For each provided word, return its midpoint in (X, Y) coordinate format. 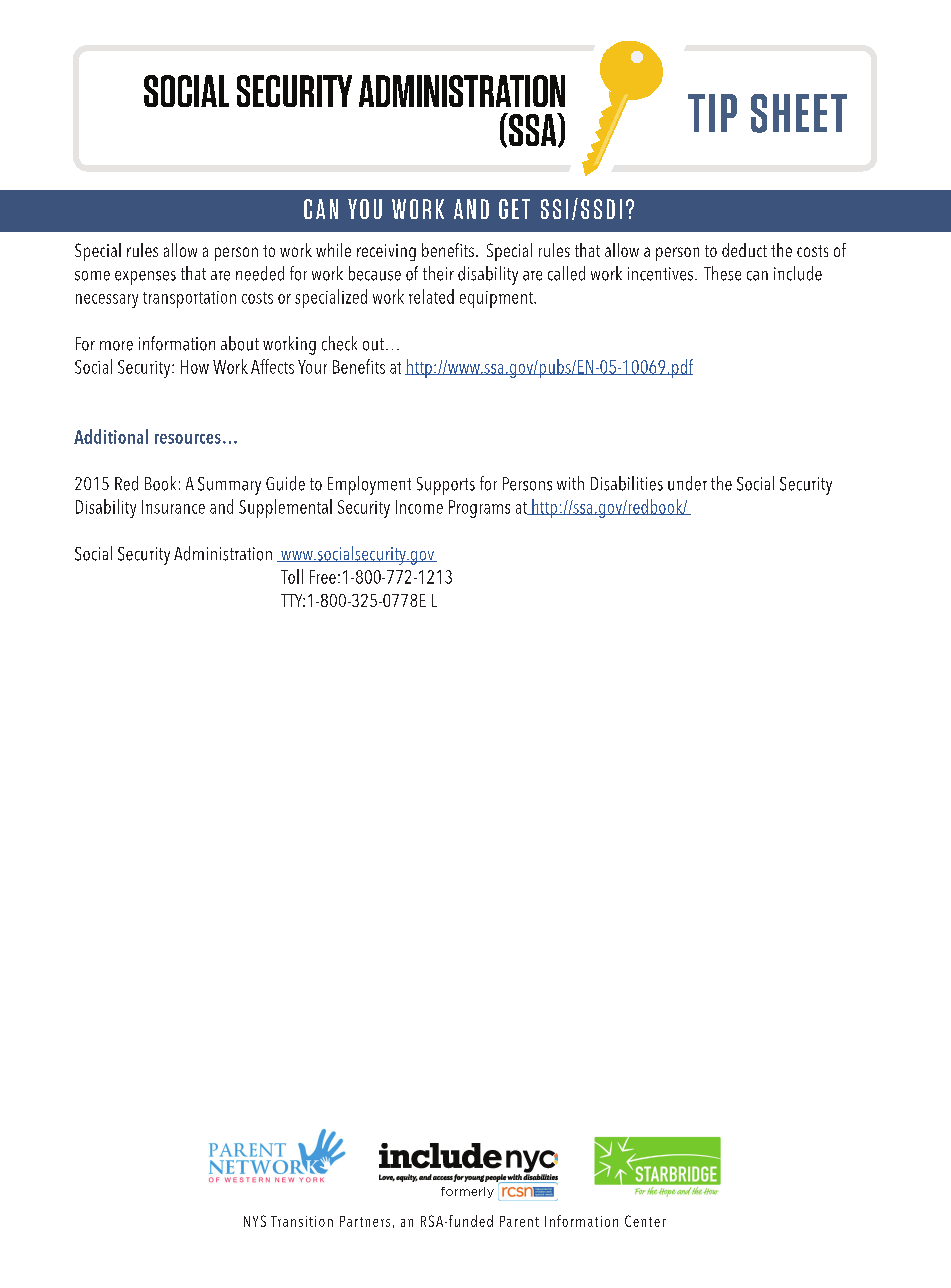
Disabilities (627, 483)
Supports (446, 486)
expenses (145, 278)
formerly (467, 1192)
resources (188, 439)
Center (645, 1221)
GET (514, 209)
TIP (712, 113)
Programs (479, 509)
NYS (255, 1221)
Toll (292, 576)
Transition (302, 1221)
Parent (519, 1221)
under (687, 483)
